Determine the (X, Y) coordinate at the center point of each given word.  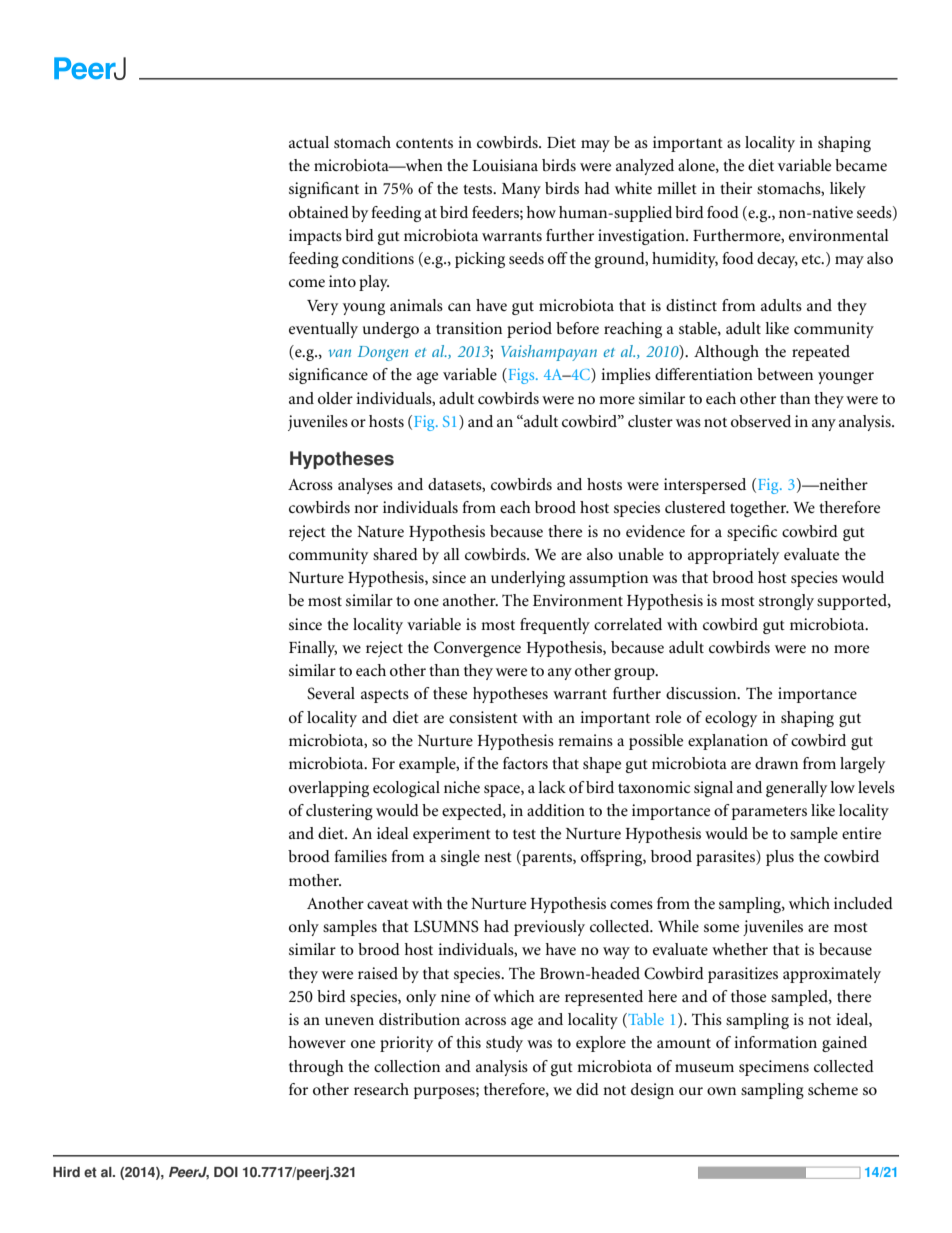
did (587, 1089)
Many (521, 190)
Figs (521, 376)
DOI (226, 1172)
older (335, 398)
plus (780, 858)
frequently (555, 626)
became (861, 165)
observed (761, 421)
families (361, 856)
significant (324, 190)
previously (549, 928)
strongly (786, 602)
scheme (833, 1089)
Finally (313, 649)
